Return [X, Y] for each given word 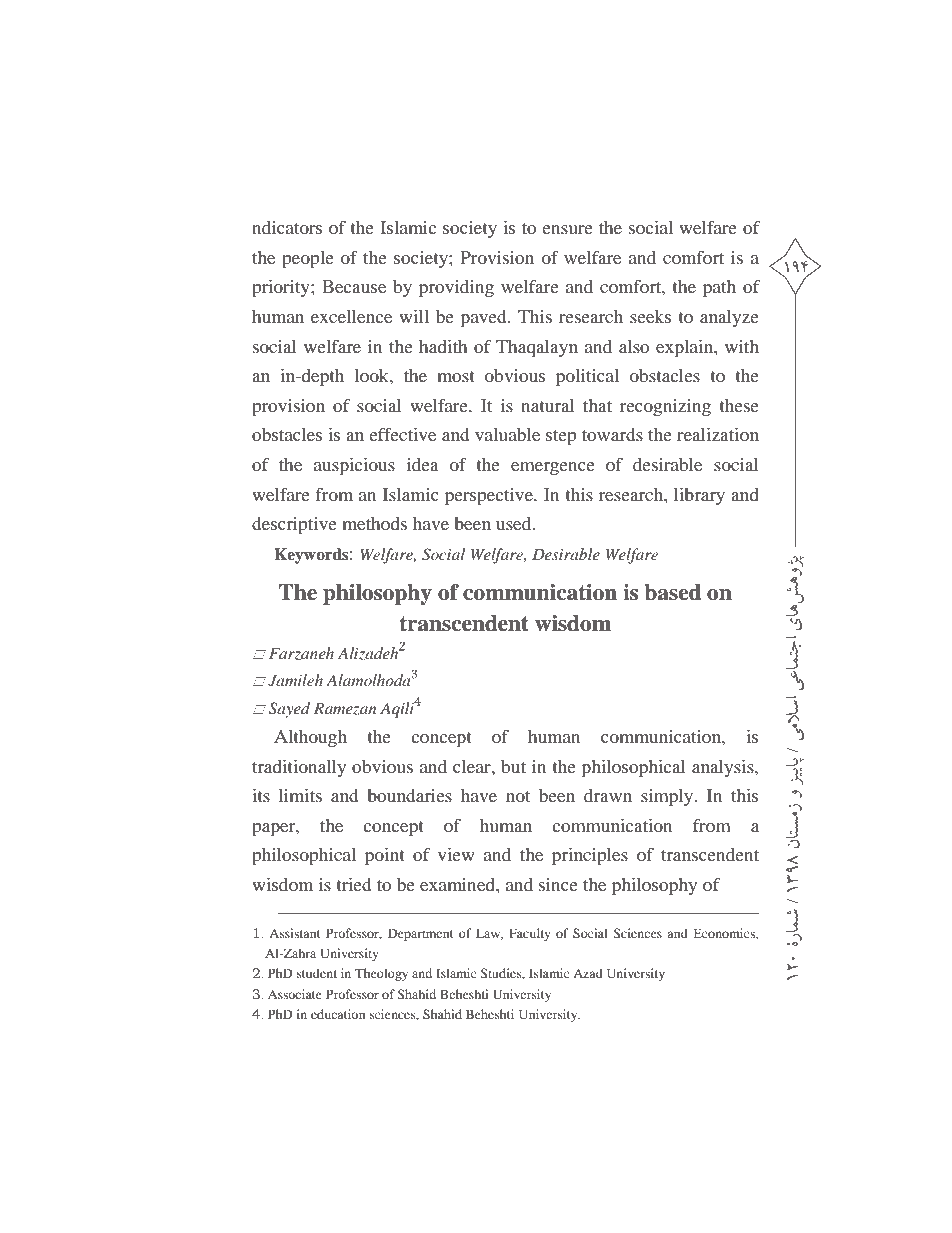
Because [354, 286]
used [515, 523]
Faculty [530, 934]
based [672, 592]
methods [374, 523]
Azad [588, 973]
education [338, 1014]
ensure [567, 229]
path [719, 289]
